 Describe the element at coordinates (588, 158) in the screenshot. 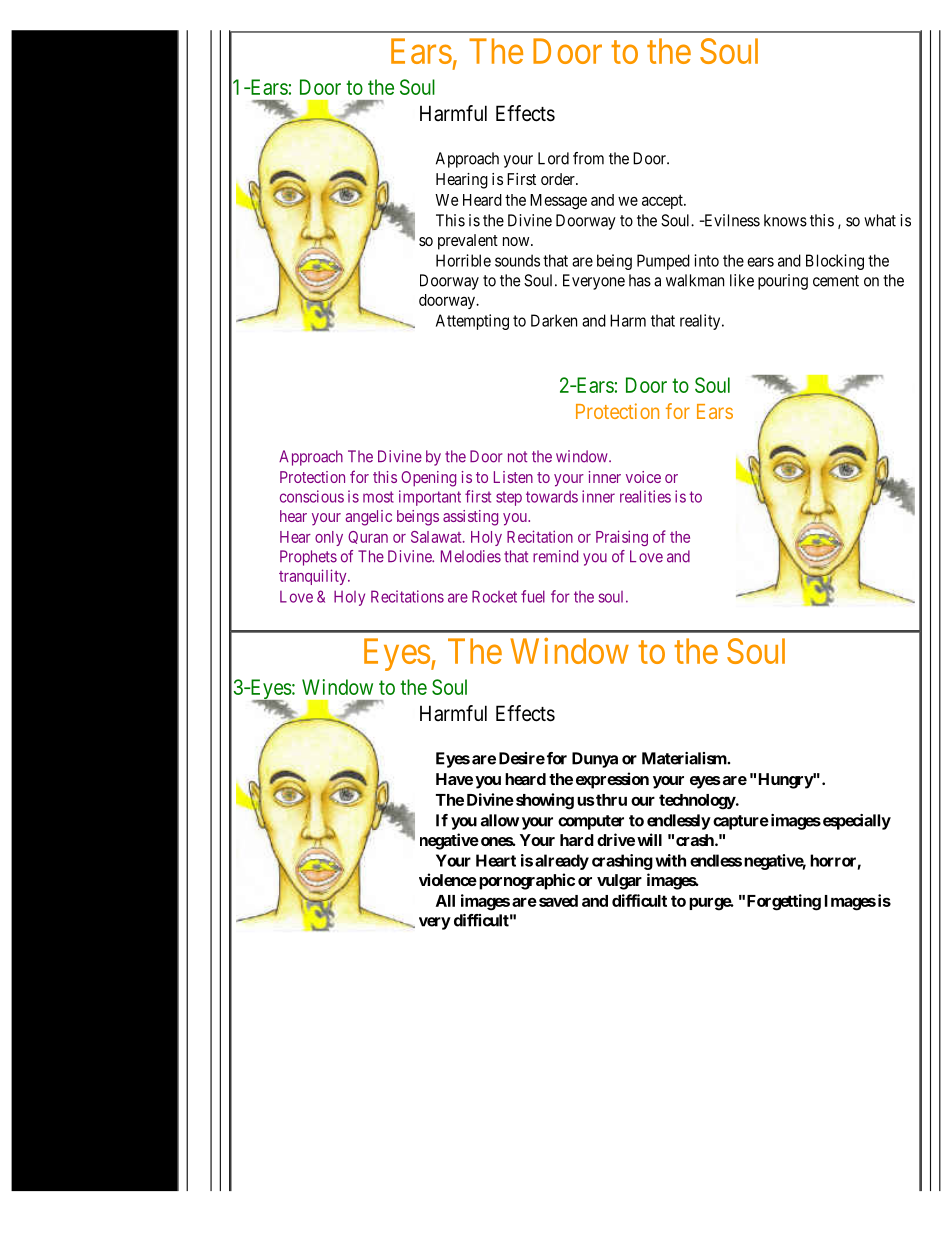

I see `from` at that location.
